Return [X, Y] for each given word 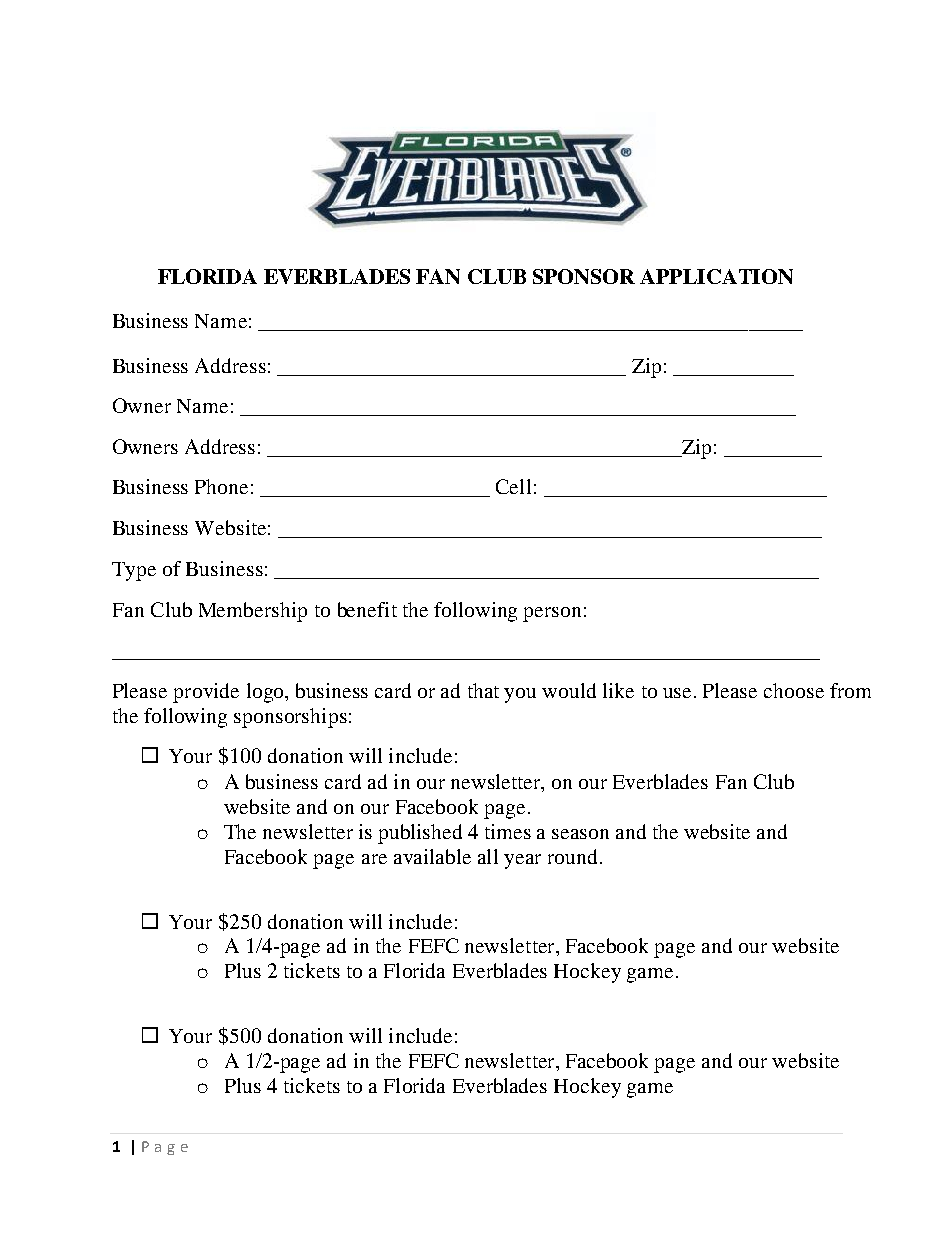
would [569, 690]
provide [206, 693]
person [552, 614]
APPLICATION [716, 276]
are [374, 859]
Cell [513, 486]
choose [794, 690]
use [677, 693]
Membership [253, 612]
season [580, 834]
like [618, 690]
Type [134, 571]
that [483, 690]
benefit [367, 609]
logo [266, 693]
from [850, 690]
